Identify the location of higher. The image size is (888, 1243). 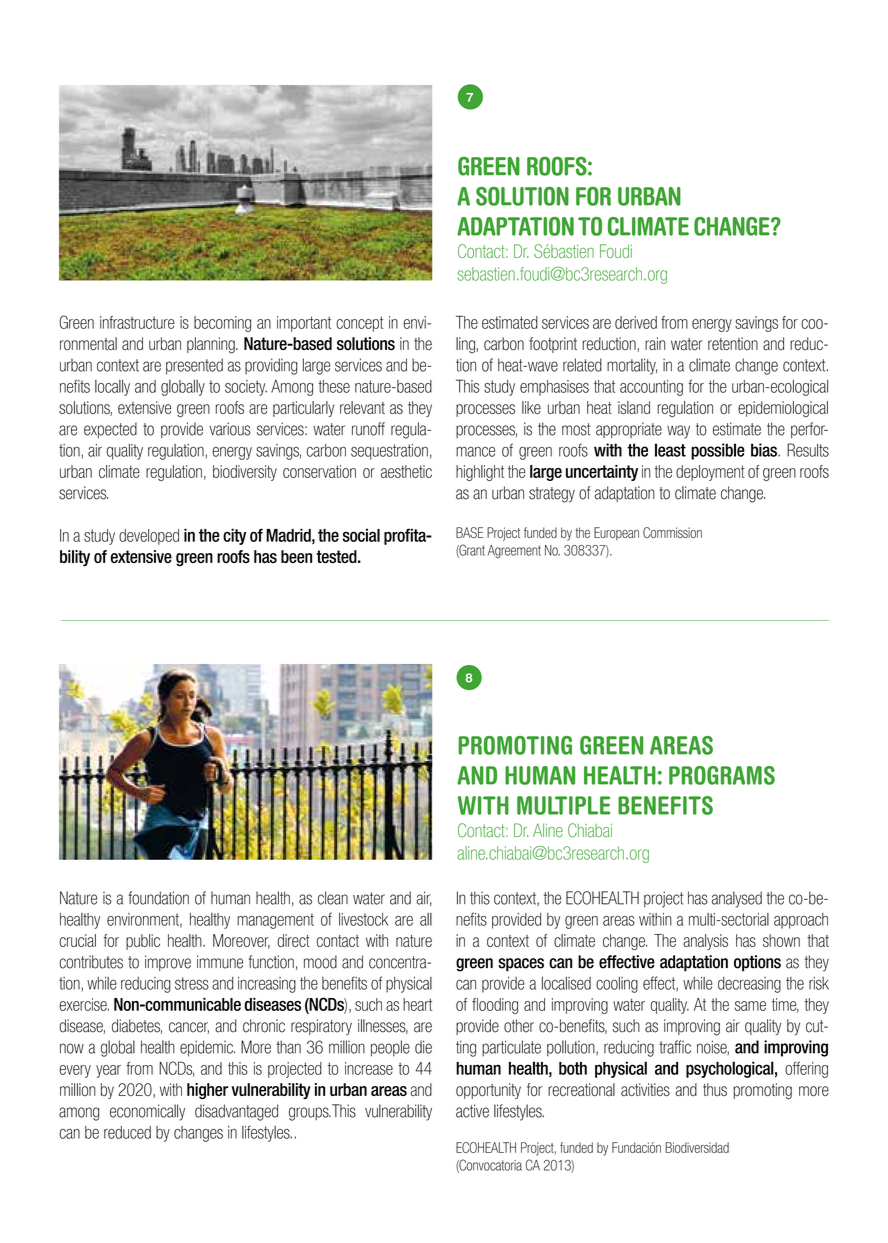
(207, 1091).
